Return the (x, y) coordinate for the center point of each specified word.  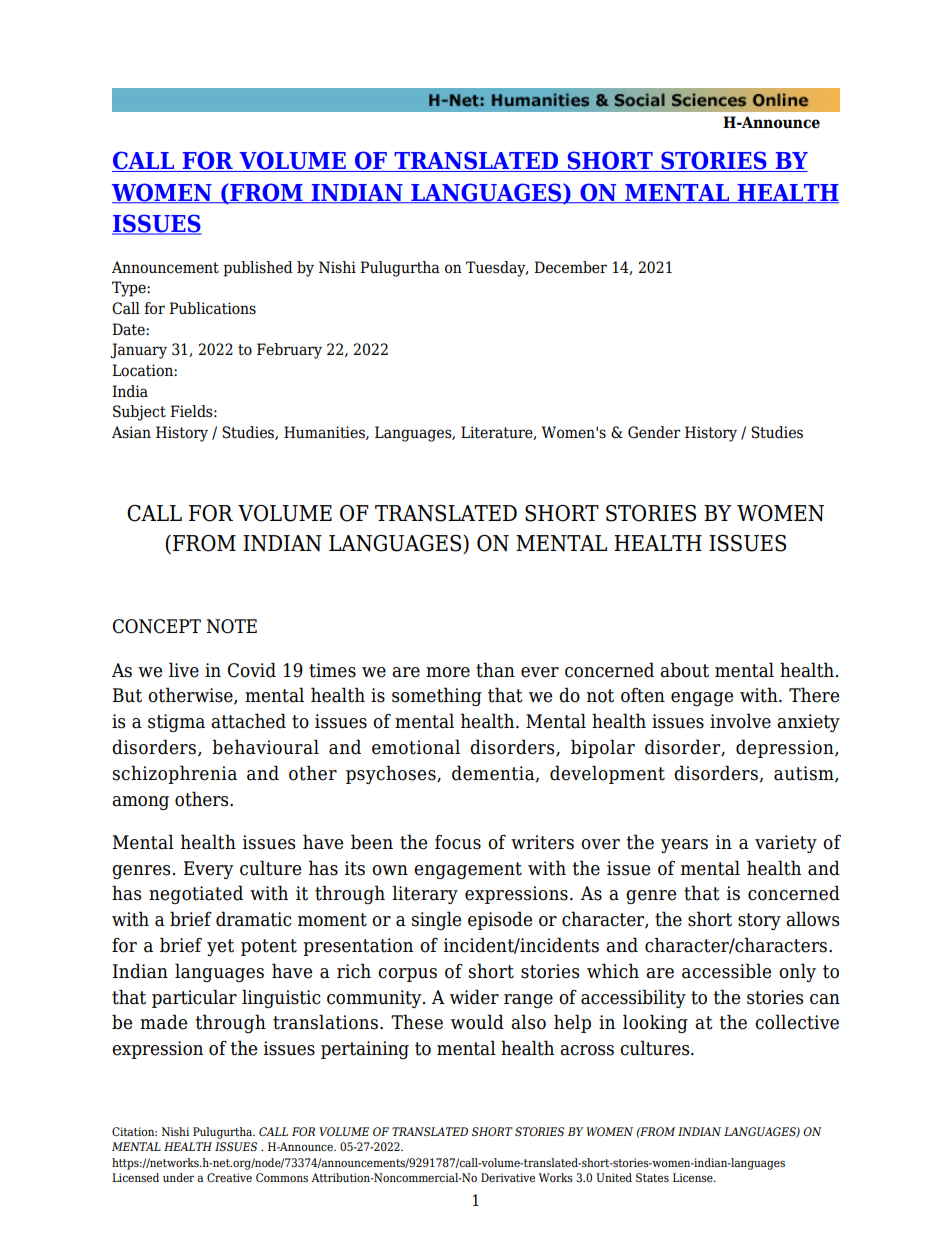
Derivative (508, 1177)
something (437, 696)
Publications (212, 308)
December (570, 267)
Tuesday (497, 269)
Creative (229, 1177)
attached (248, 721)
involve (740, 721)
